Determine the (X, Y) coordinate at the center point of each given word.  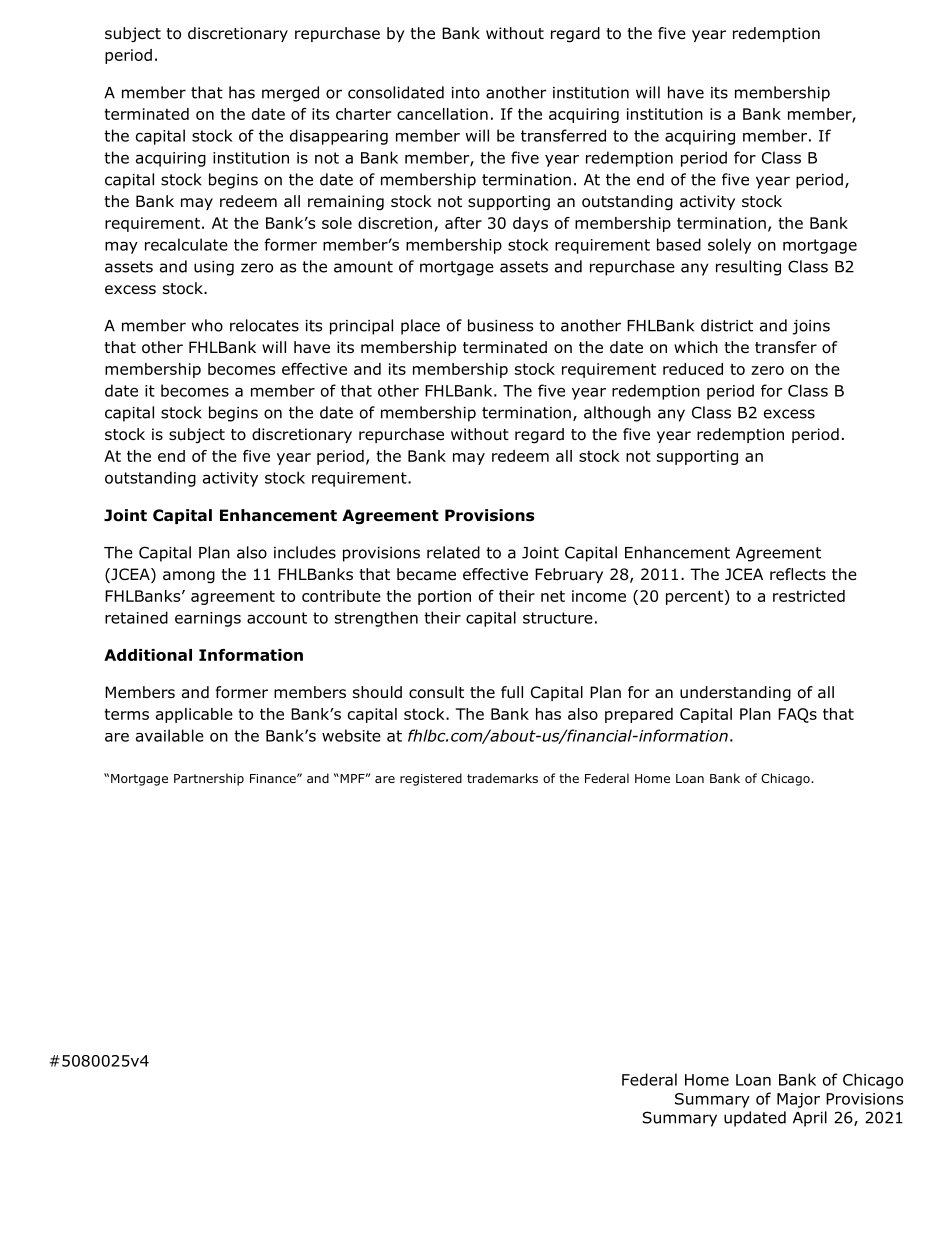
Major (798, 1100)
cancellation (442, 114)
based (679, 244)
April (810, 1119)
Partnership (209, 779)
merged (290, 94)
